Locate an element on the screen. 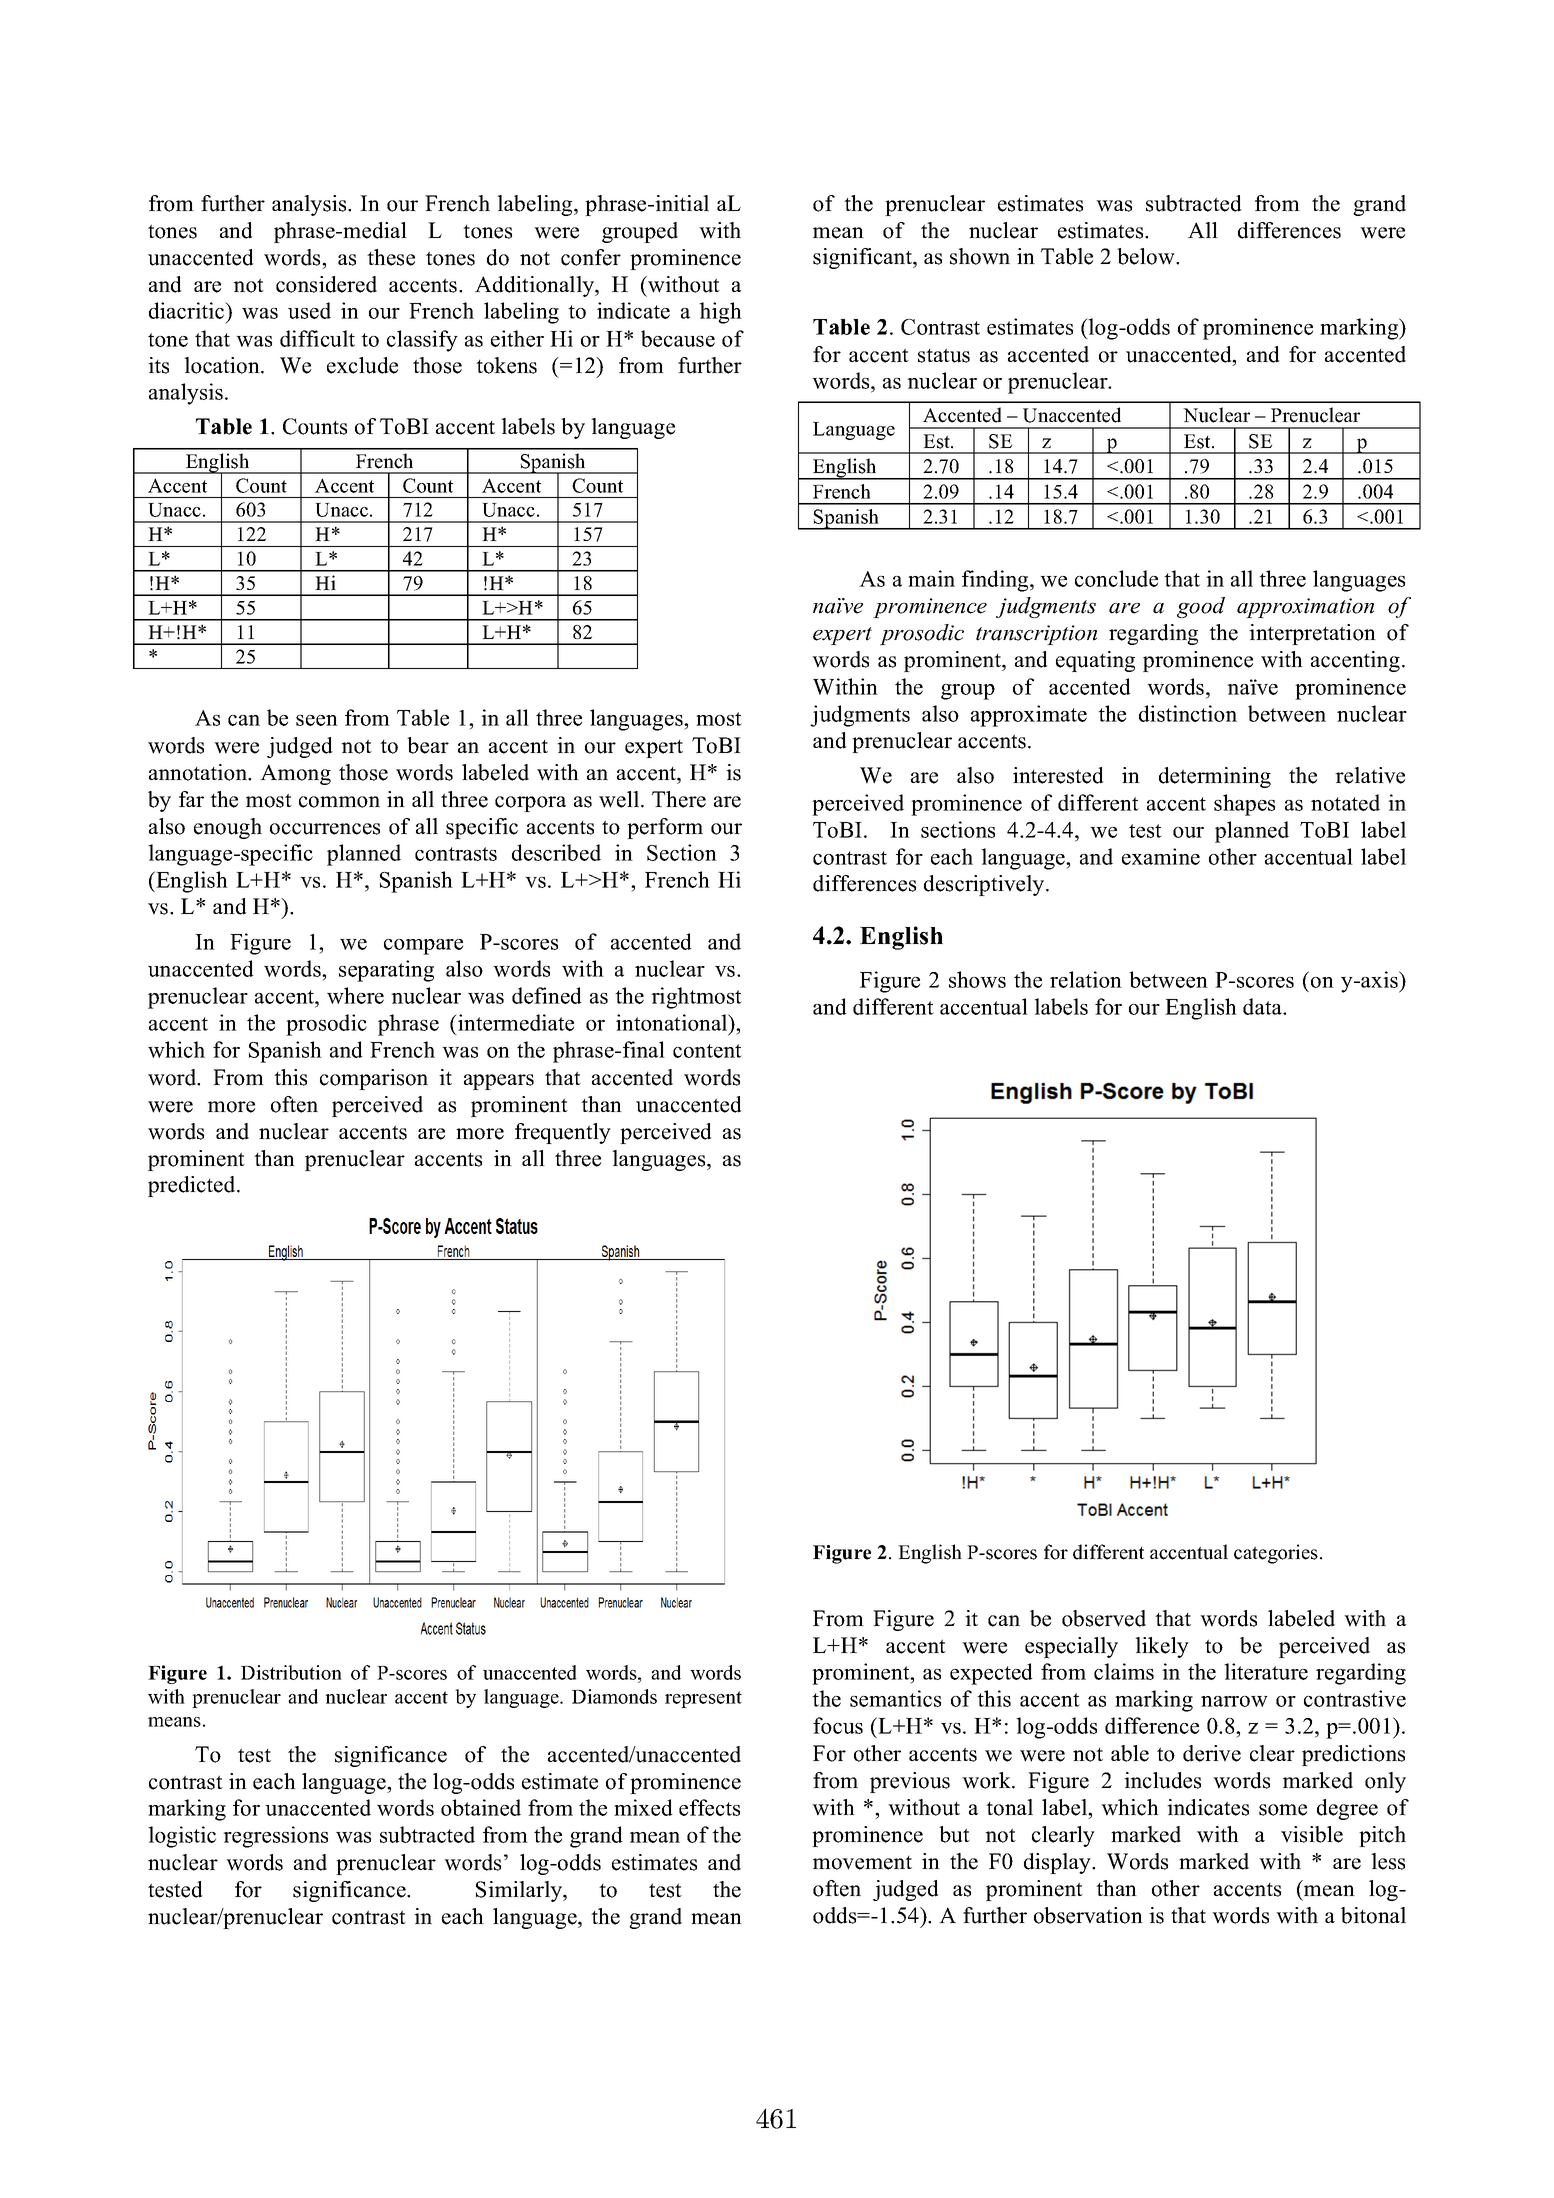 This screenshot has width=1554, height=2198. movement is located at coordinates (862, 1863).
